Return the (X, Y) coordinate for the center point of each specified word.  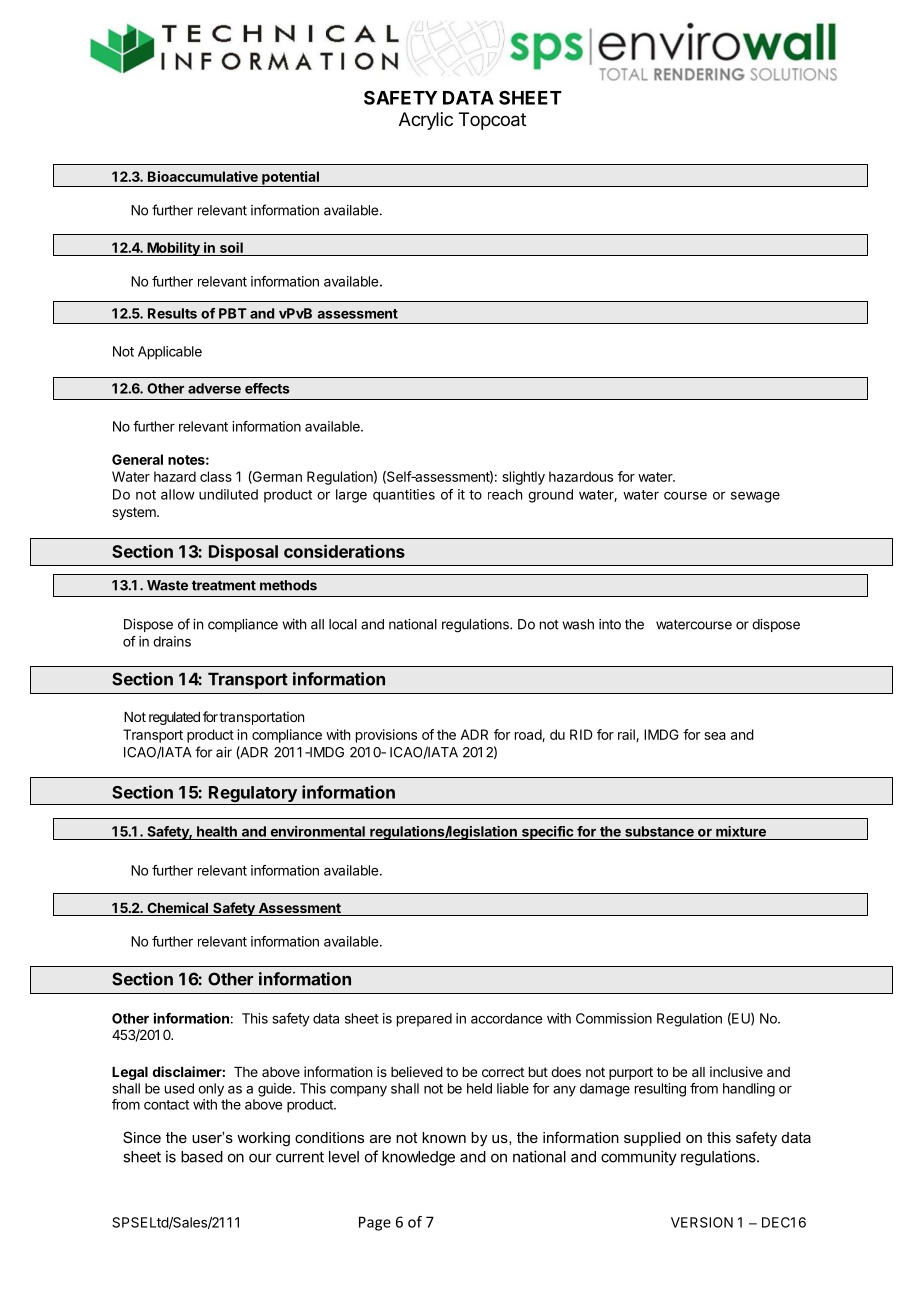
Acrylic (426, 121)
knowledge (418, 1158)
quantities (404, 496)
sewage (755, 497)
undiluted (228, 494)
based (202, 1157)
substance (659, 831)
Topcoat (492, 121)
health (217, 831)
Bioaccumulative (203, 176)
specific (547, 833)
